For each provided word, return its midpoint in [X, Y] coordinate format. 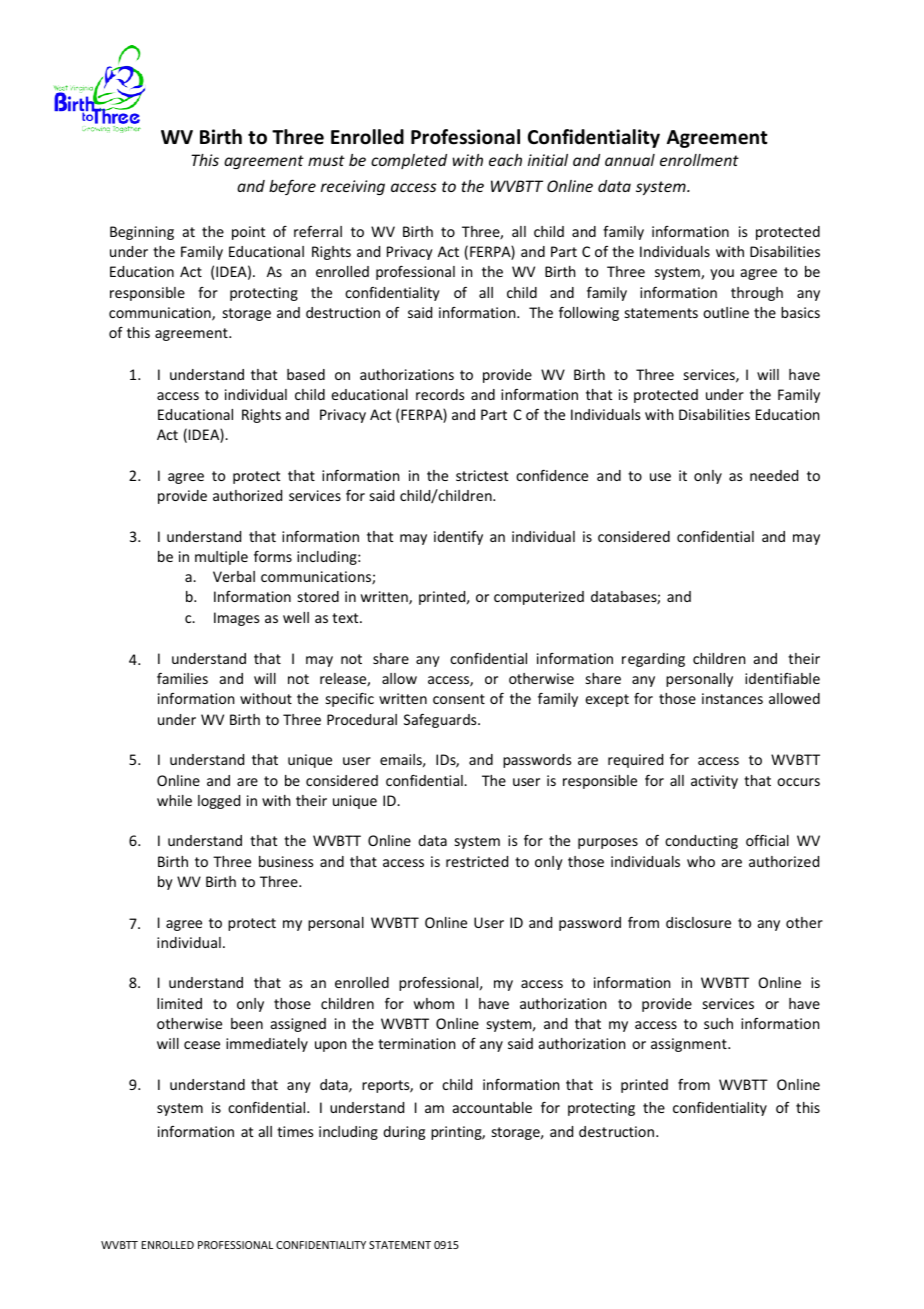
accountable [492, 1107]
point [248, 233]
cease [202, 1045]
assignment [690, 1045]
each [505, 160]
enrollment [699, 160]
